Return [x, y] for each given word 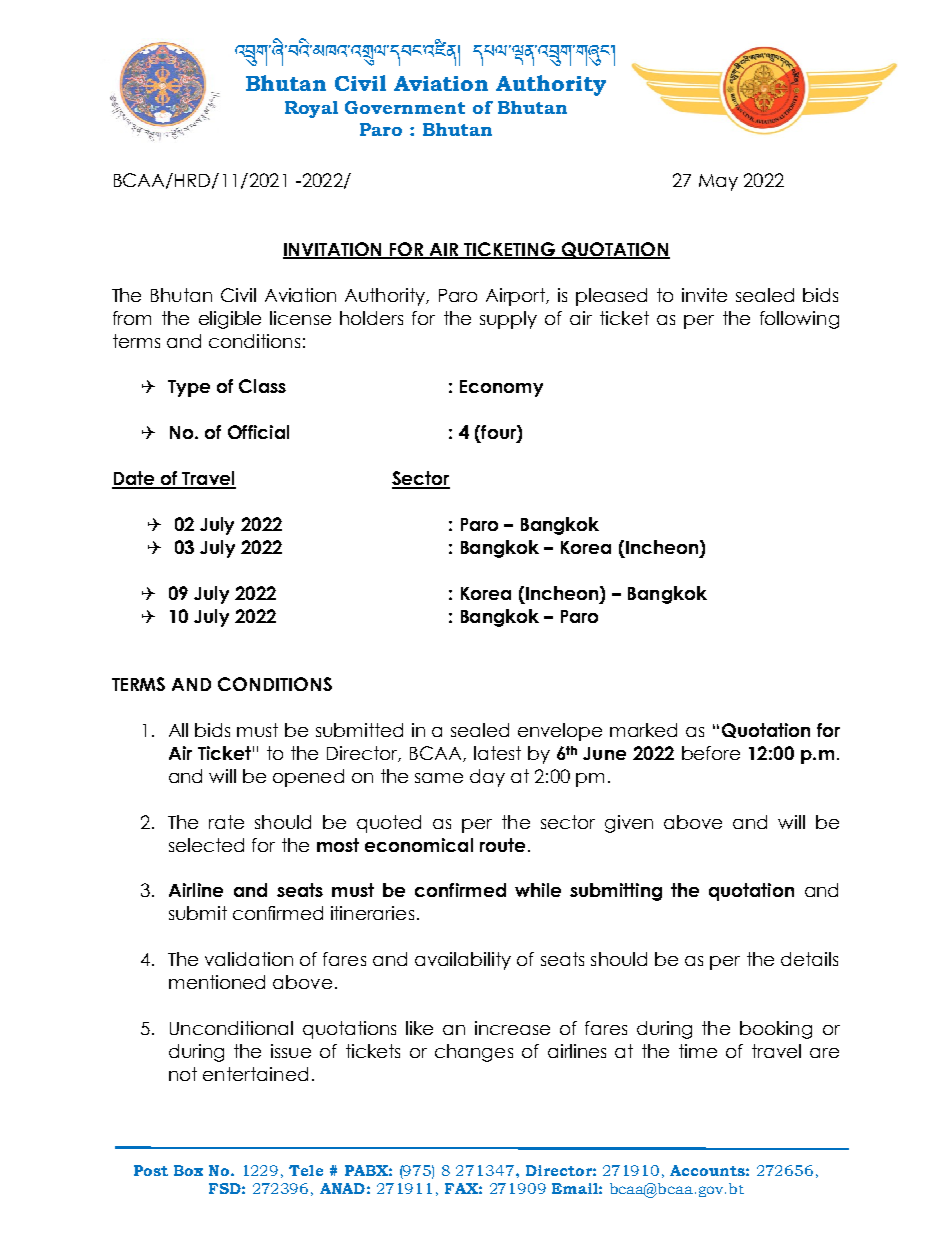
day [487, 778]
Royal [311, 109]
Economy [501, 388]
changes [474, 1053]
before [711, 753]
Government [405, 107]
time [698, 1051]
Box [188, 1170]
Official [258, 432]
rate [226, 822]
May [718, 182]
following [799, 320]
